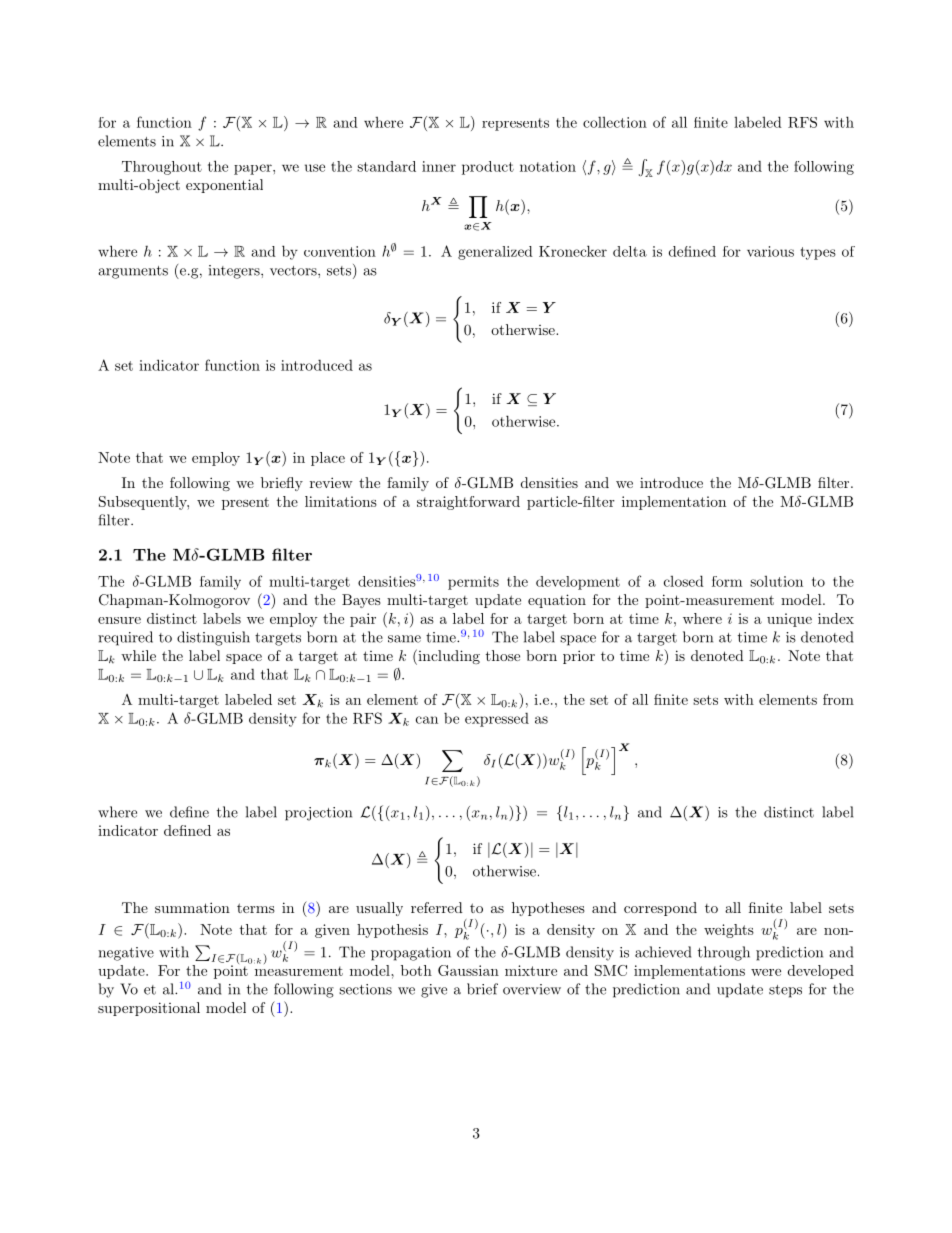 The width and height of the page is (952, 1233). Describe the element at coordinates (192, 907) in the page. I see `summation` at that location.
